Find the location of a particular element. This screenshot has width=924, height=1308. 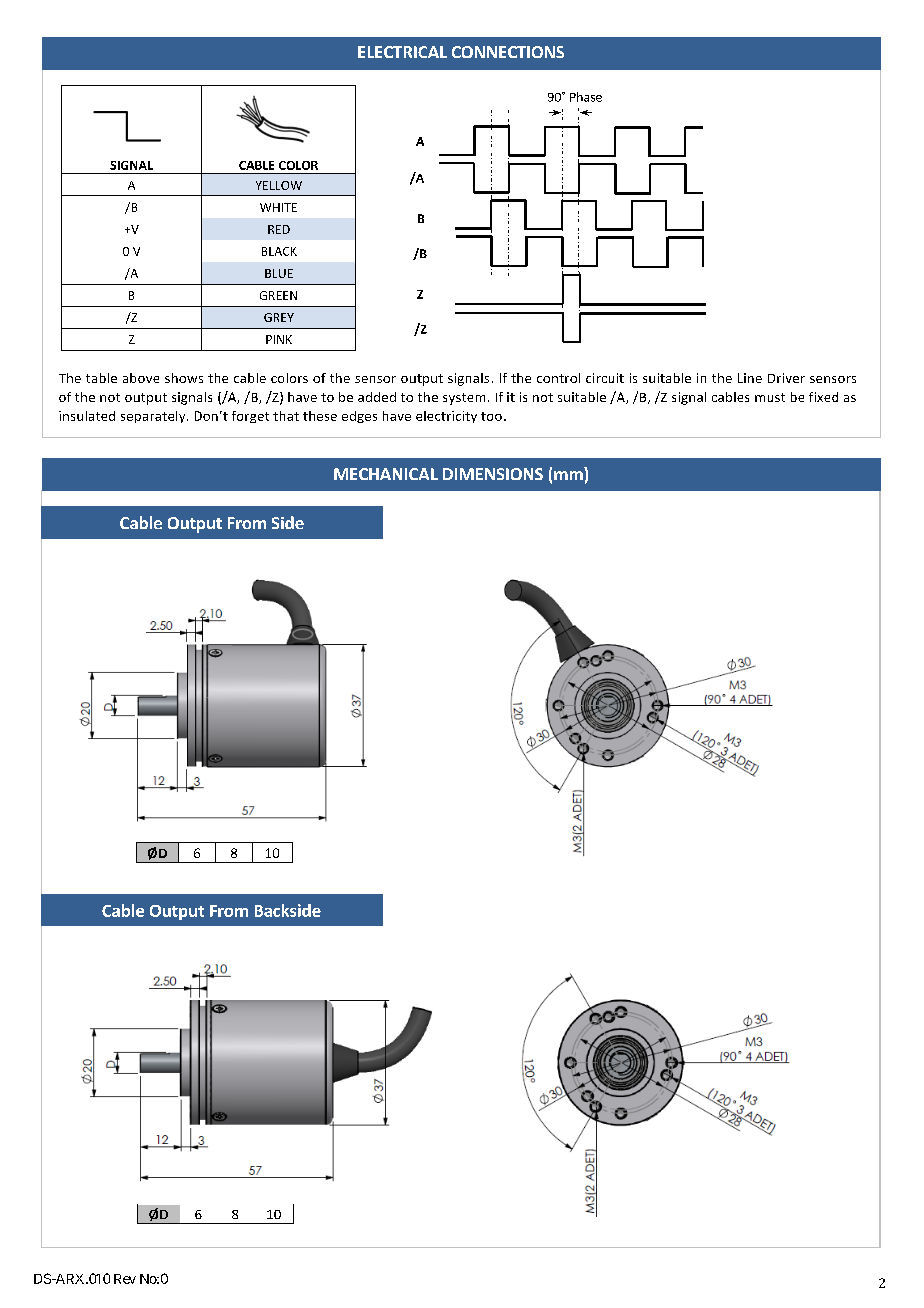

YELLOW is located at coordinates (279, 185).
